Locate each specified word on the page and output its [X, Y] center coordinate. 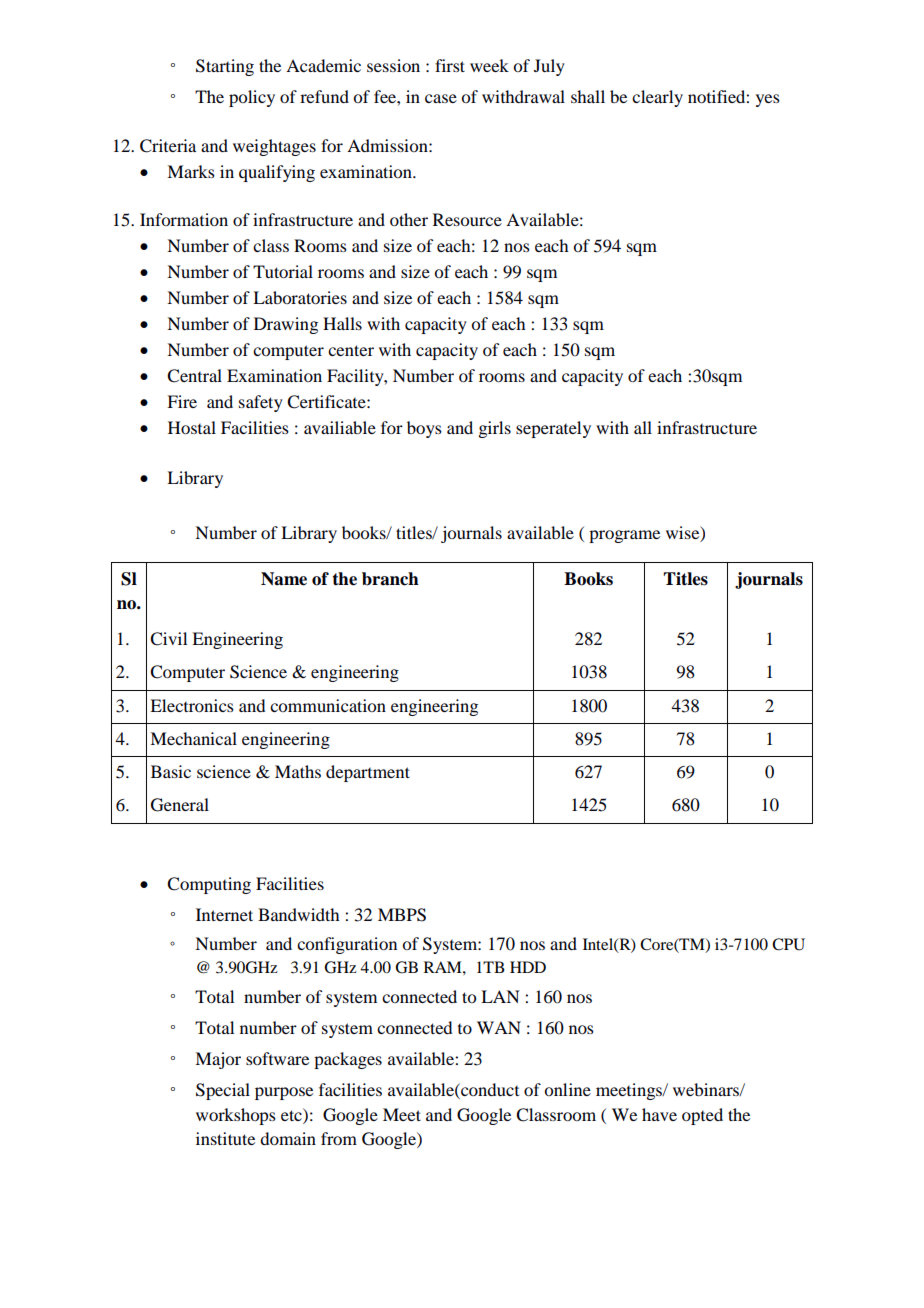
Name [284, 579]
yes [768, 100]
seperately [553, 429]
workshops [236, 1116]
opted [702, 1116]
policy [252, 98]
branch [390, 579]
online [567, 1089]
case [441, 98]
